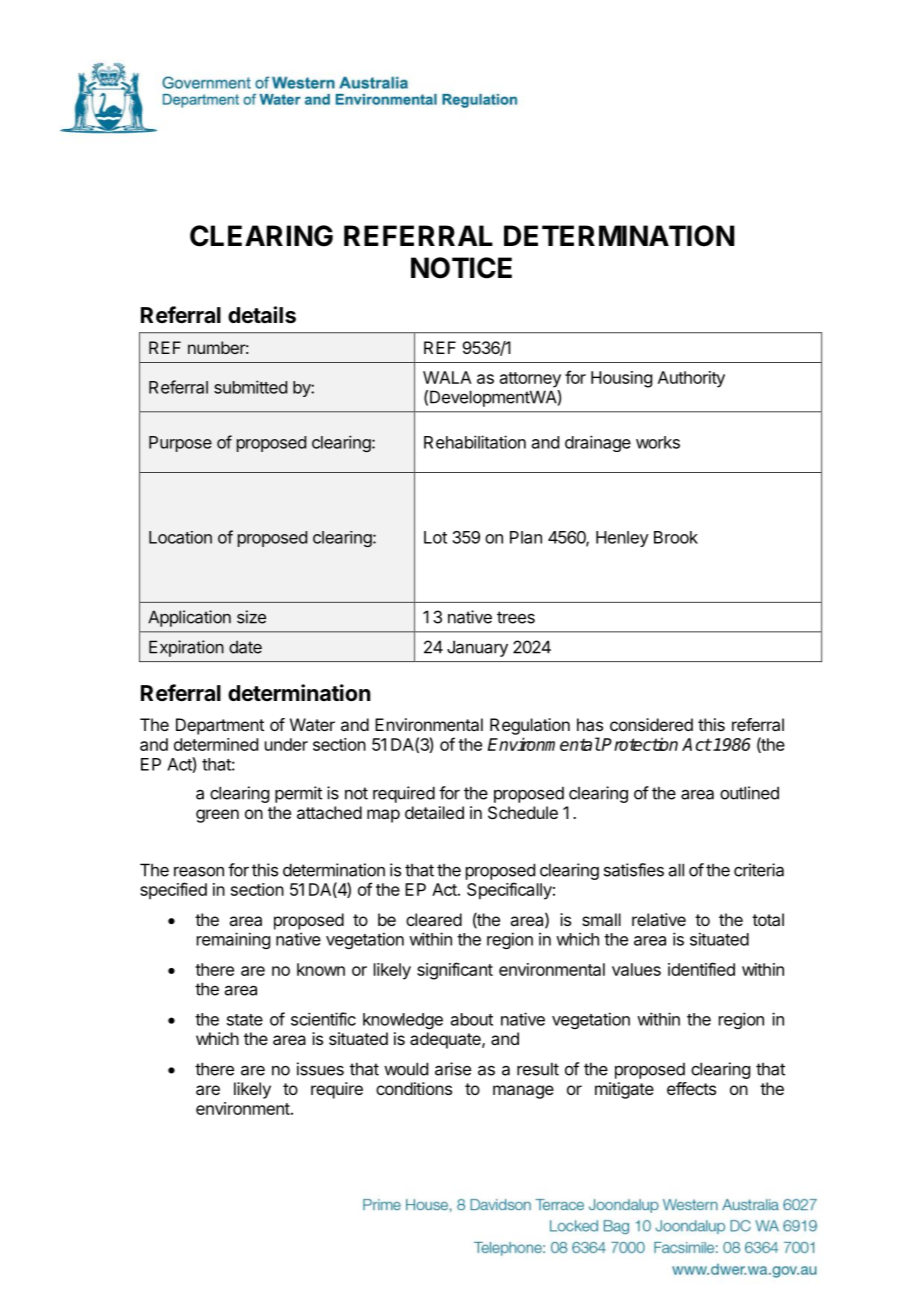  What do you see at coordinates (220, 726) in the screenshot?
I see `Department` at bounding box center [220, 726].
